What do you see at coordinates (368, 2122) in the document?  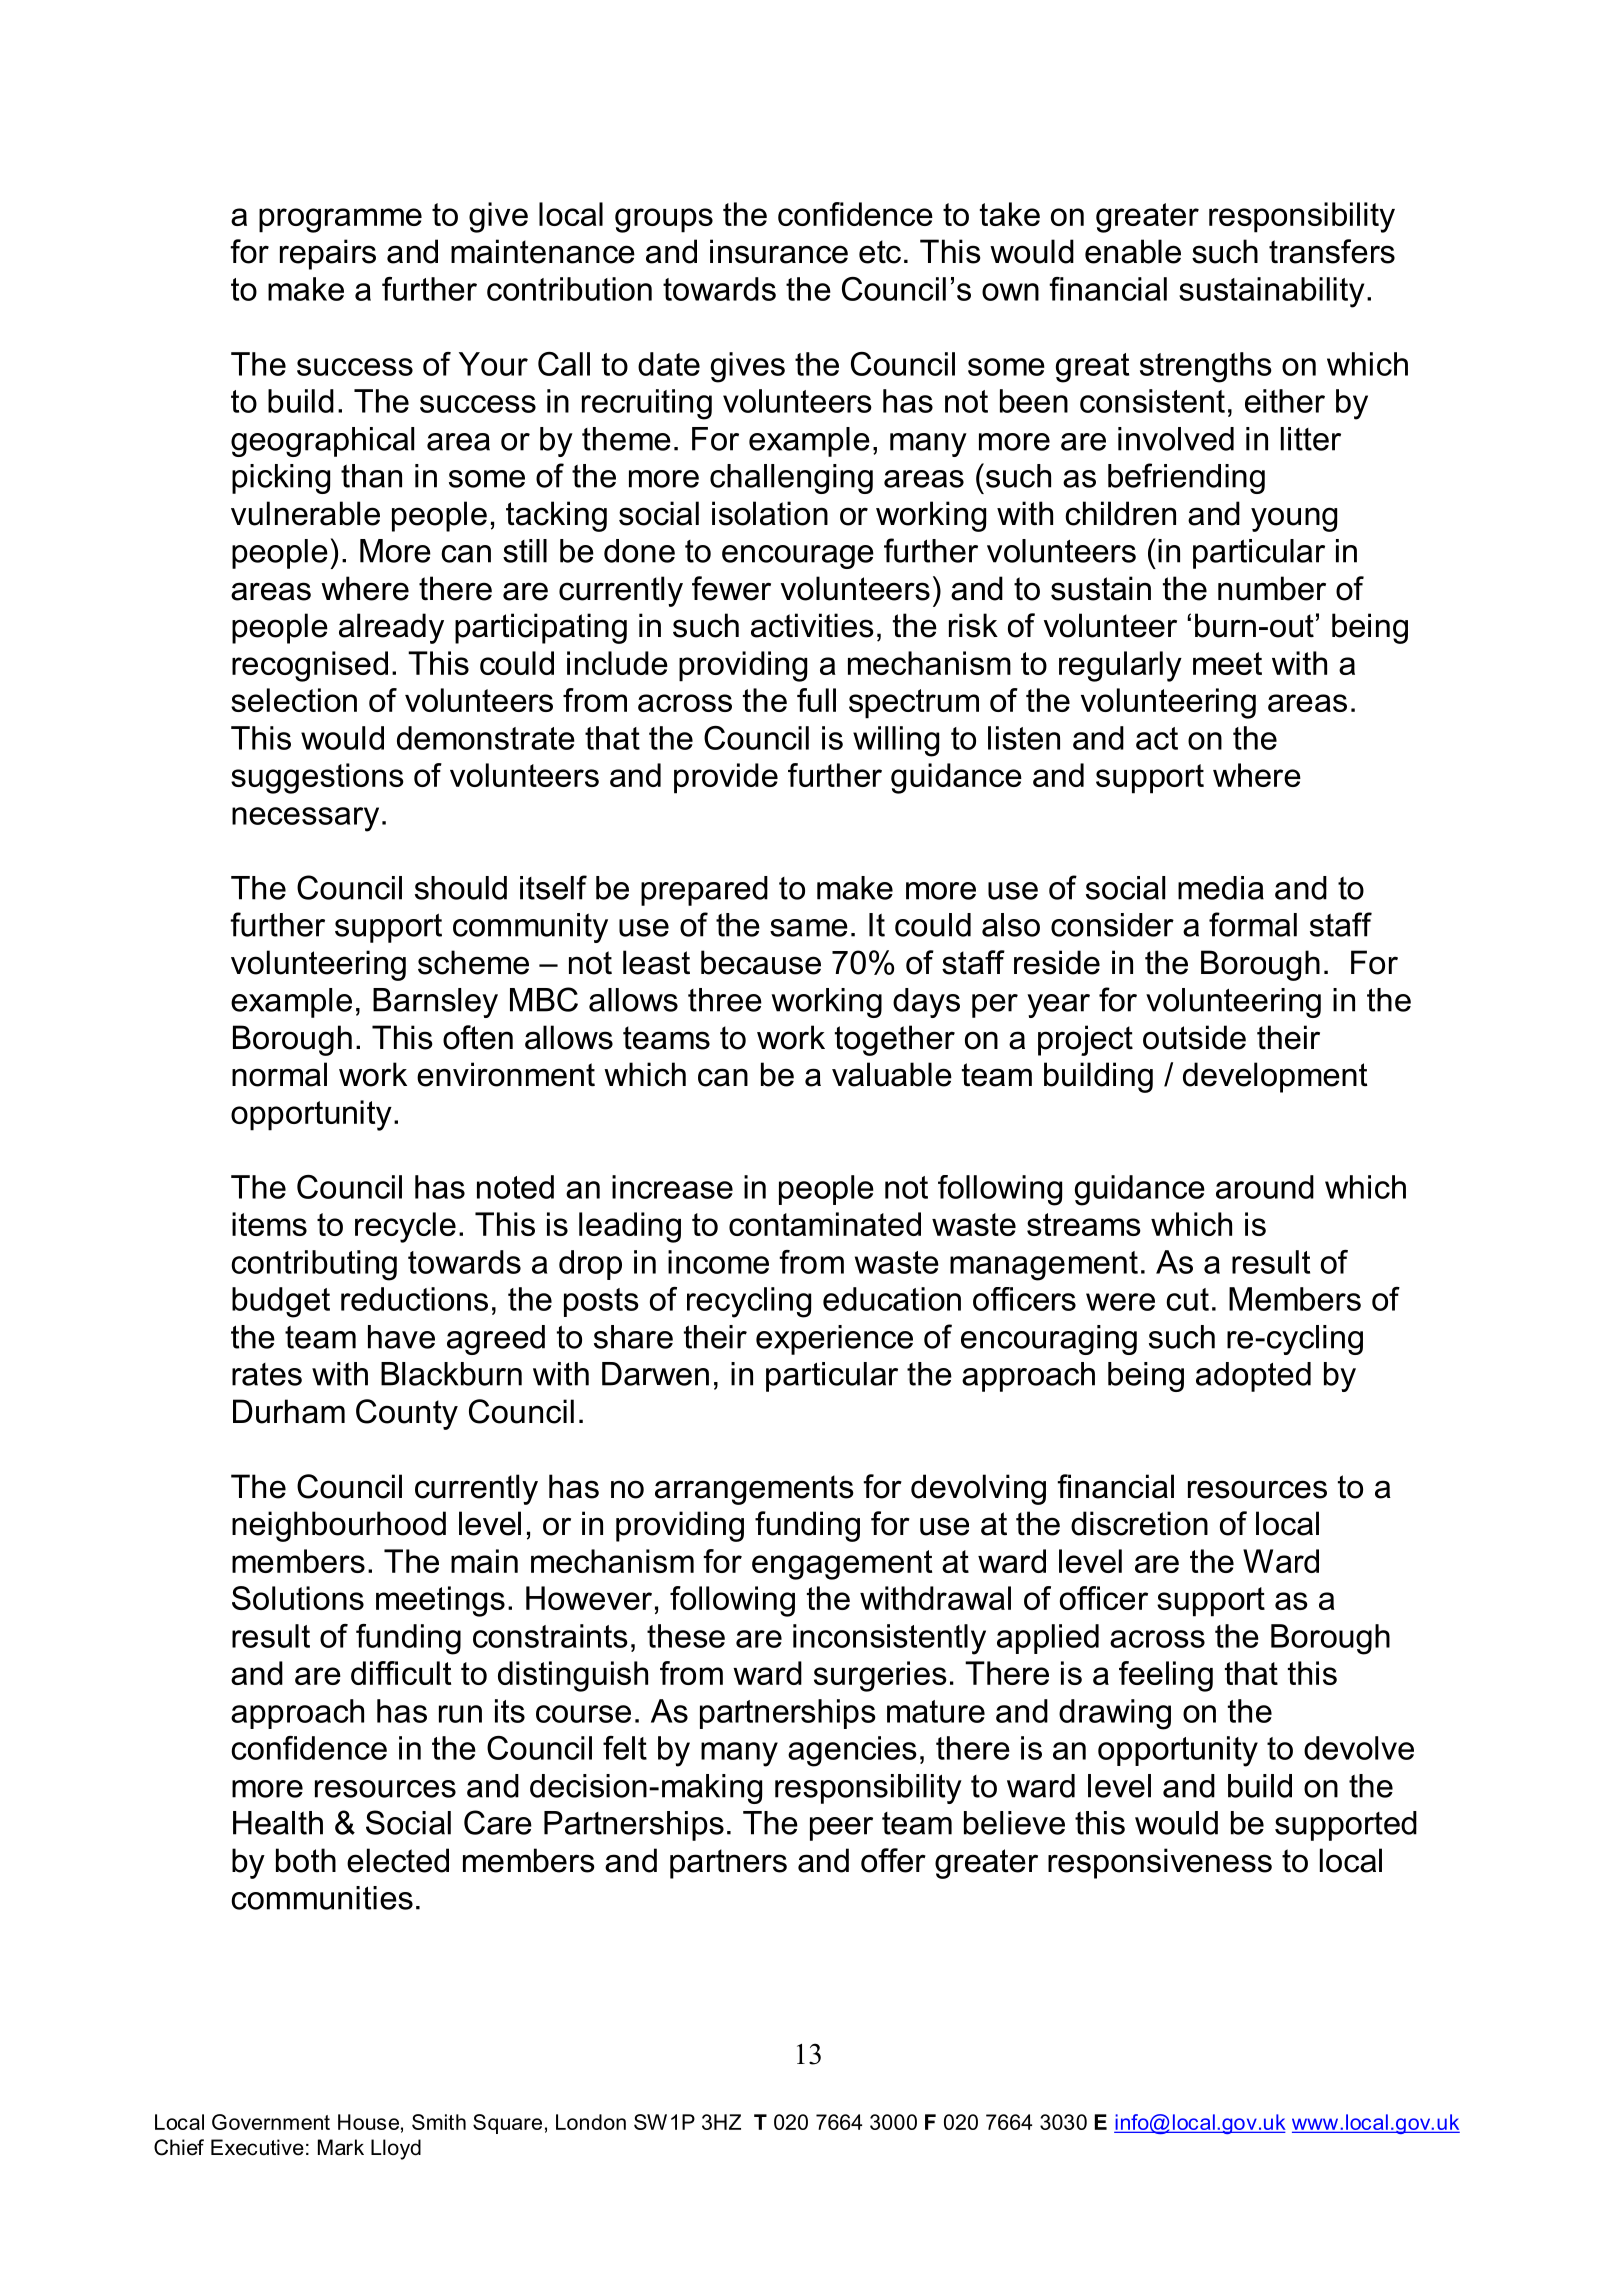 I see `House` at bounding box center [368, 2122].
